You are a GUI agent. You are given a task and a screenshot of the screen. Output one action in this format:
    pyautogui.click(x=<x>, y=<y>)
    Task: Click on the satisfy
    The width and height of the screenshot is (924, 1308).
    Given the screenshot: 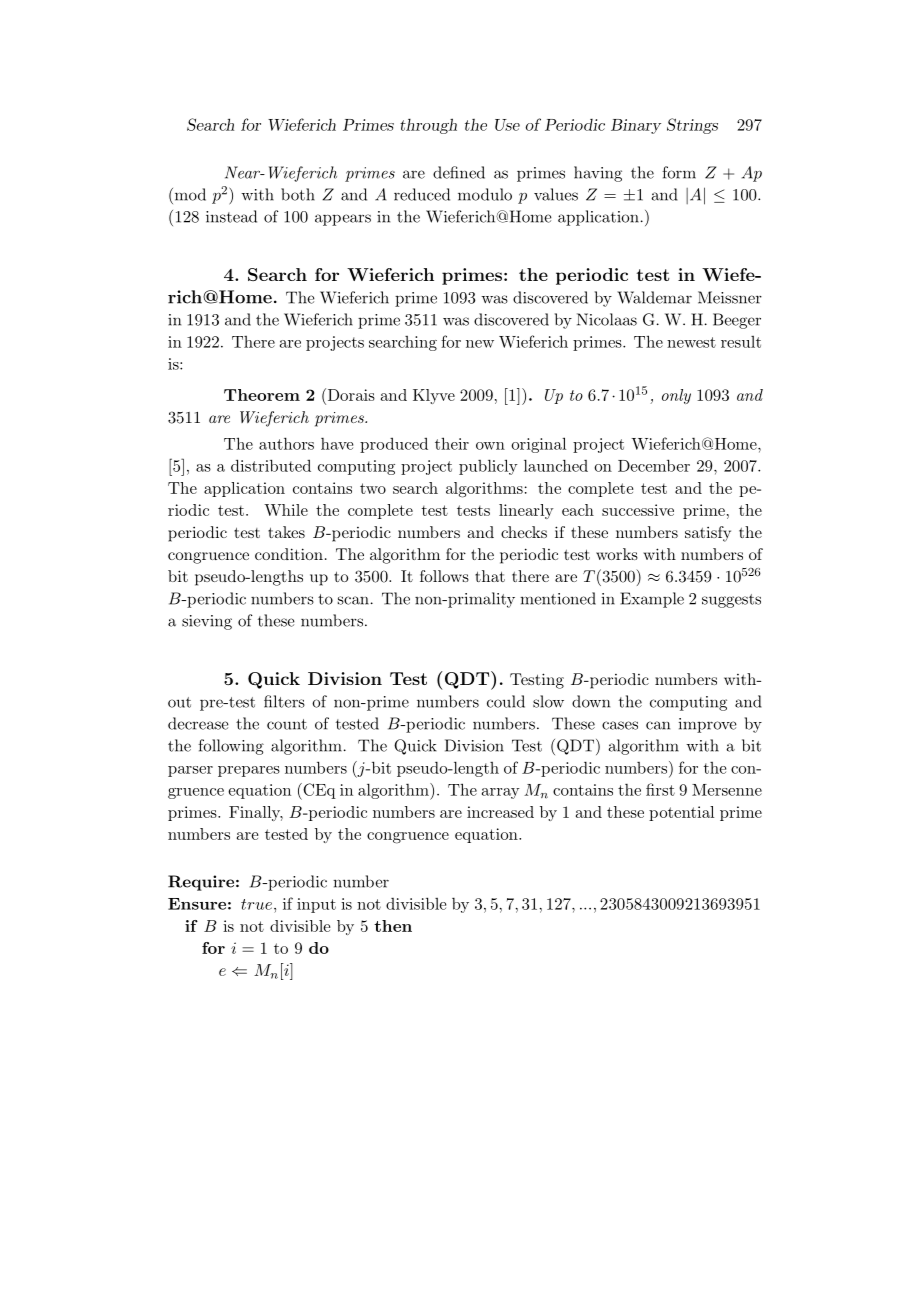 What is the action you would take?
    pyautogui.click(x=708, y=534)
